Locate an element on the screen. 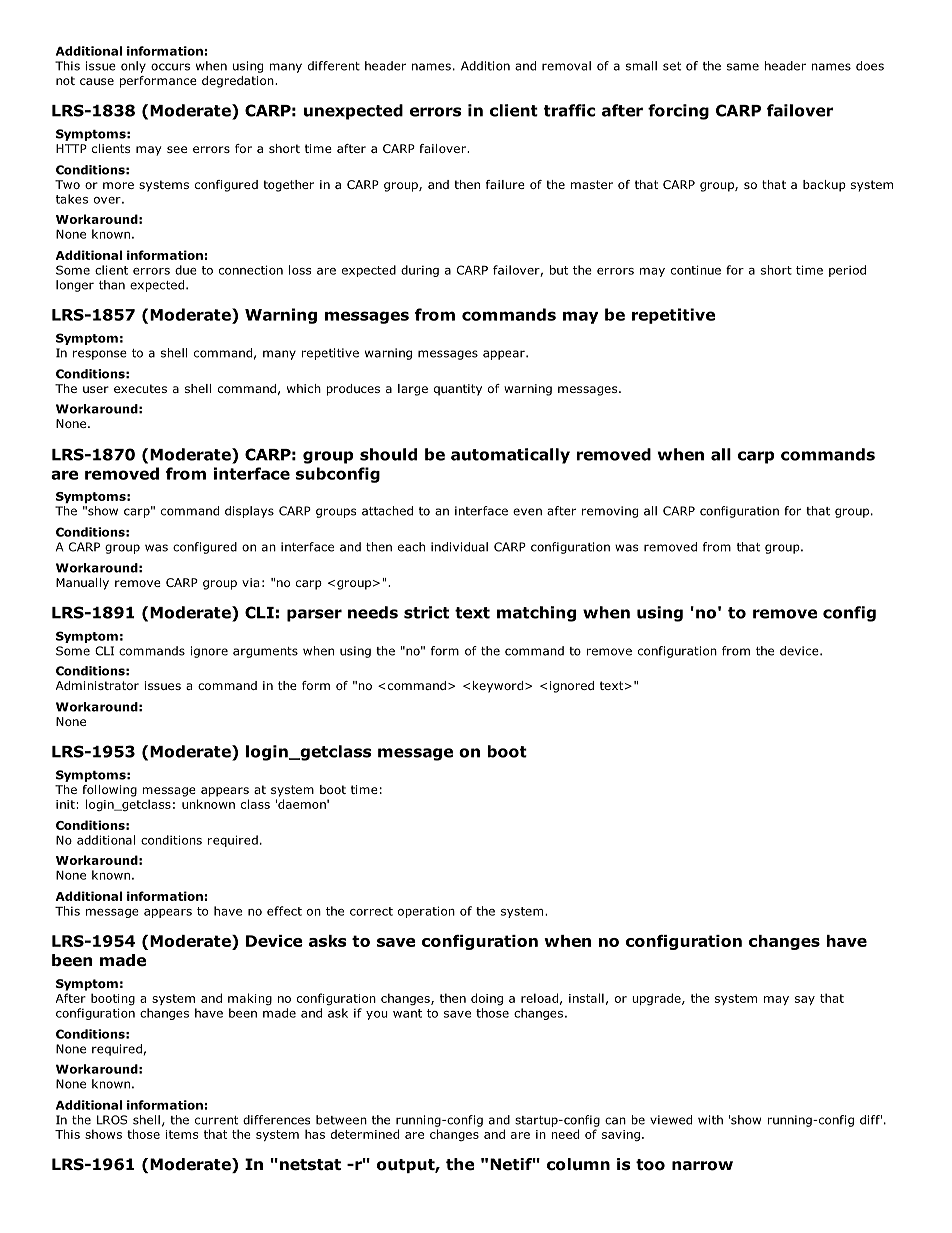 This screenshot has width=952, height=1233. removing is located at coordinates (610, 512).
